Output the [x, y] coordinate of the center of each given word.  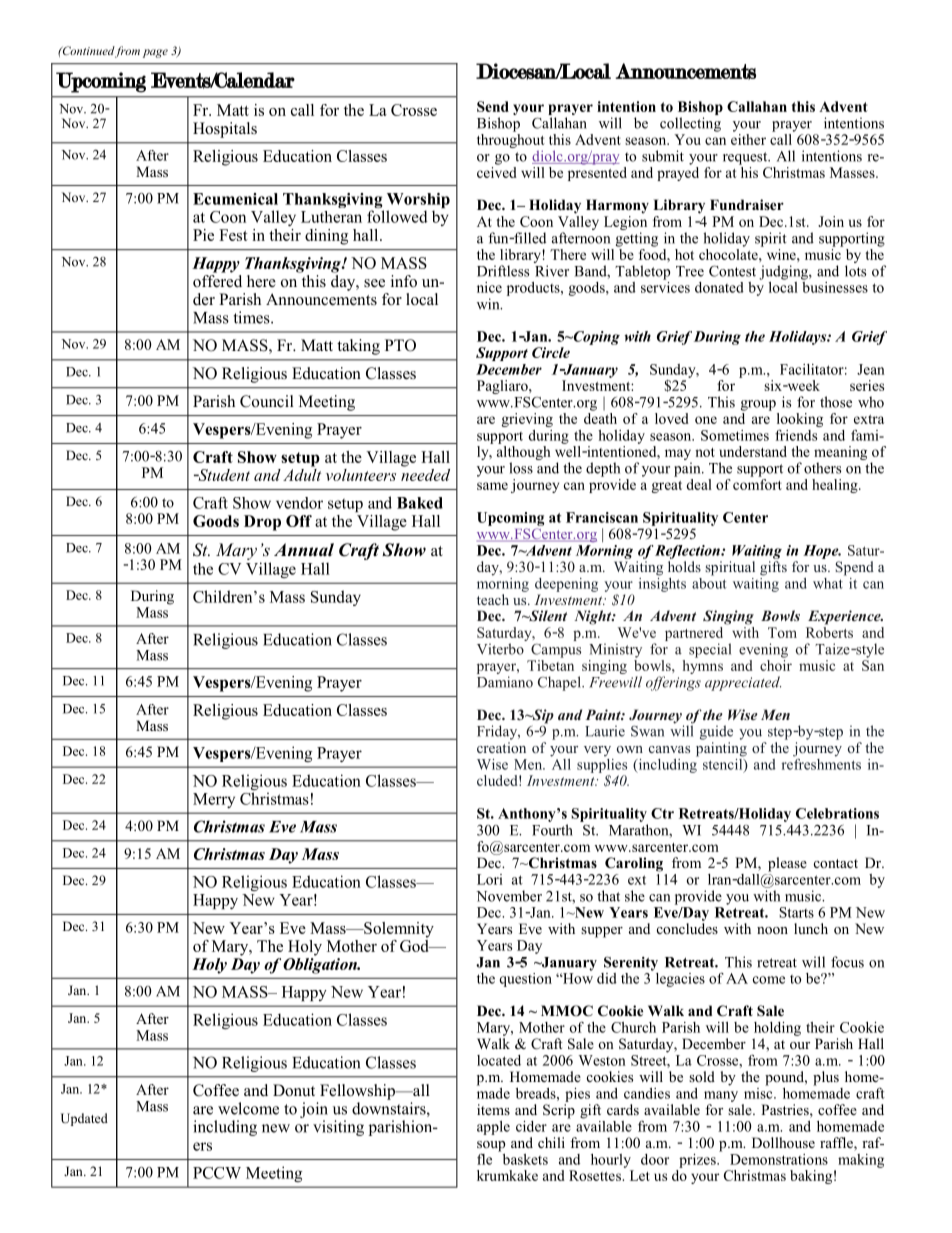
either [748, 138]
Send [493, 106]
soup [491, 1147]
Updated [84, 1119]
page [155, 53]
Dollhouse [783, 1142]
